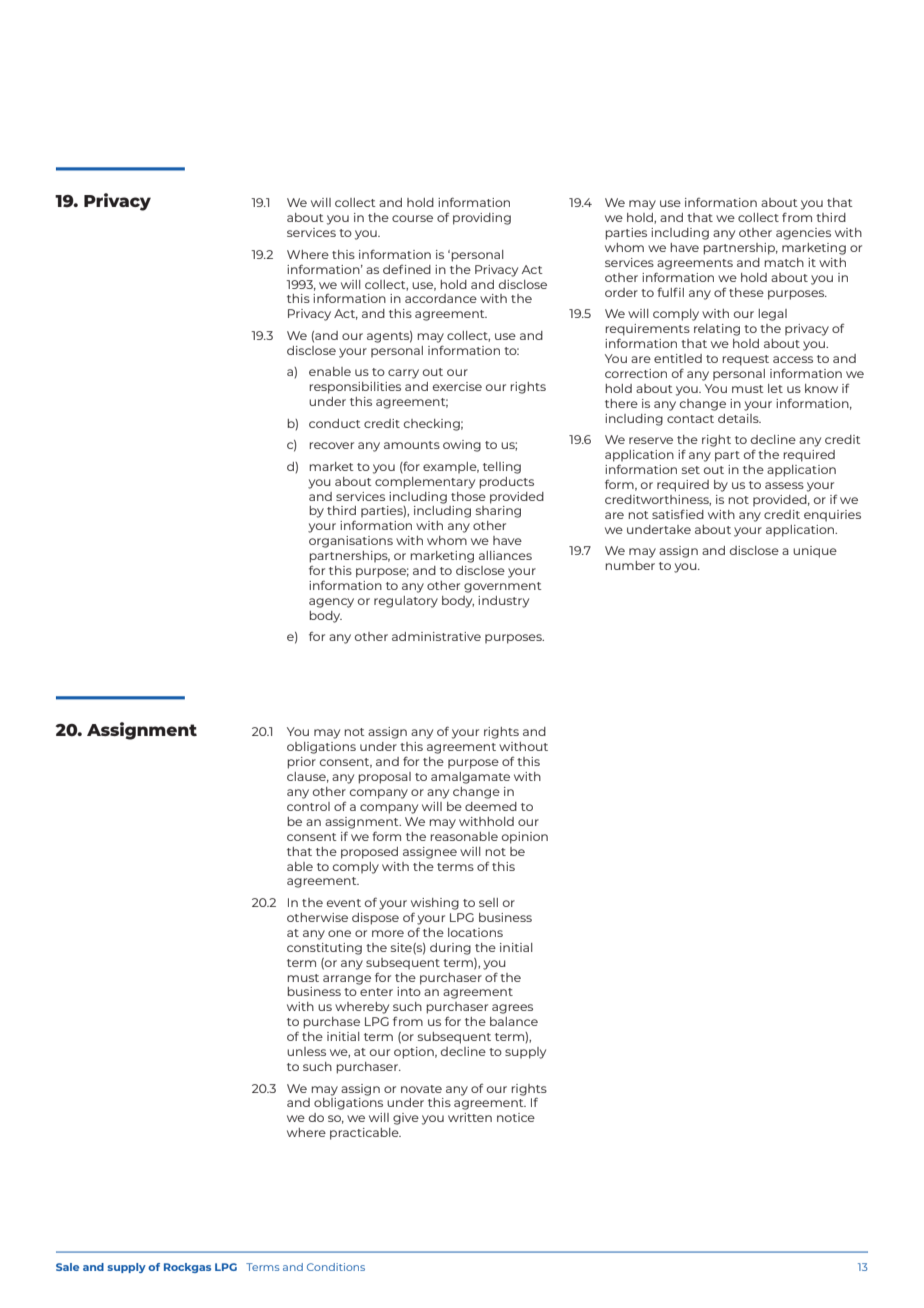 This document has width=924, height=1308. Describe the element at coordinates (67, 1267) in the document. I see `Sale` at that location.
